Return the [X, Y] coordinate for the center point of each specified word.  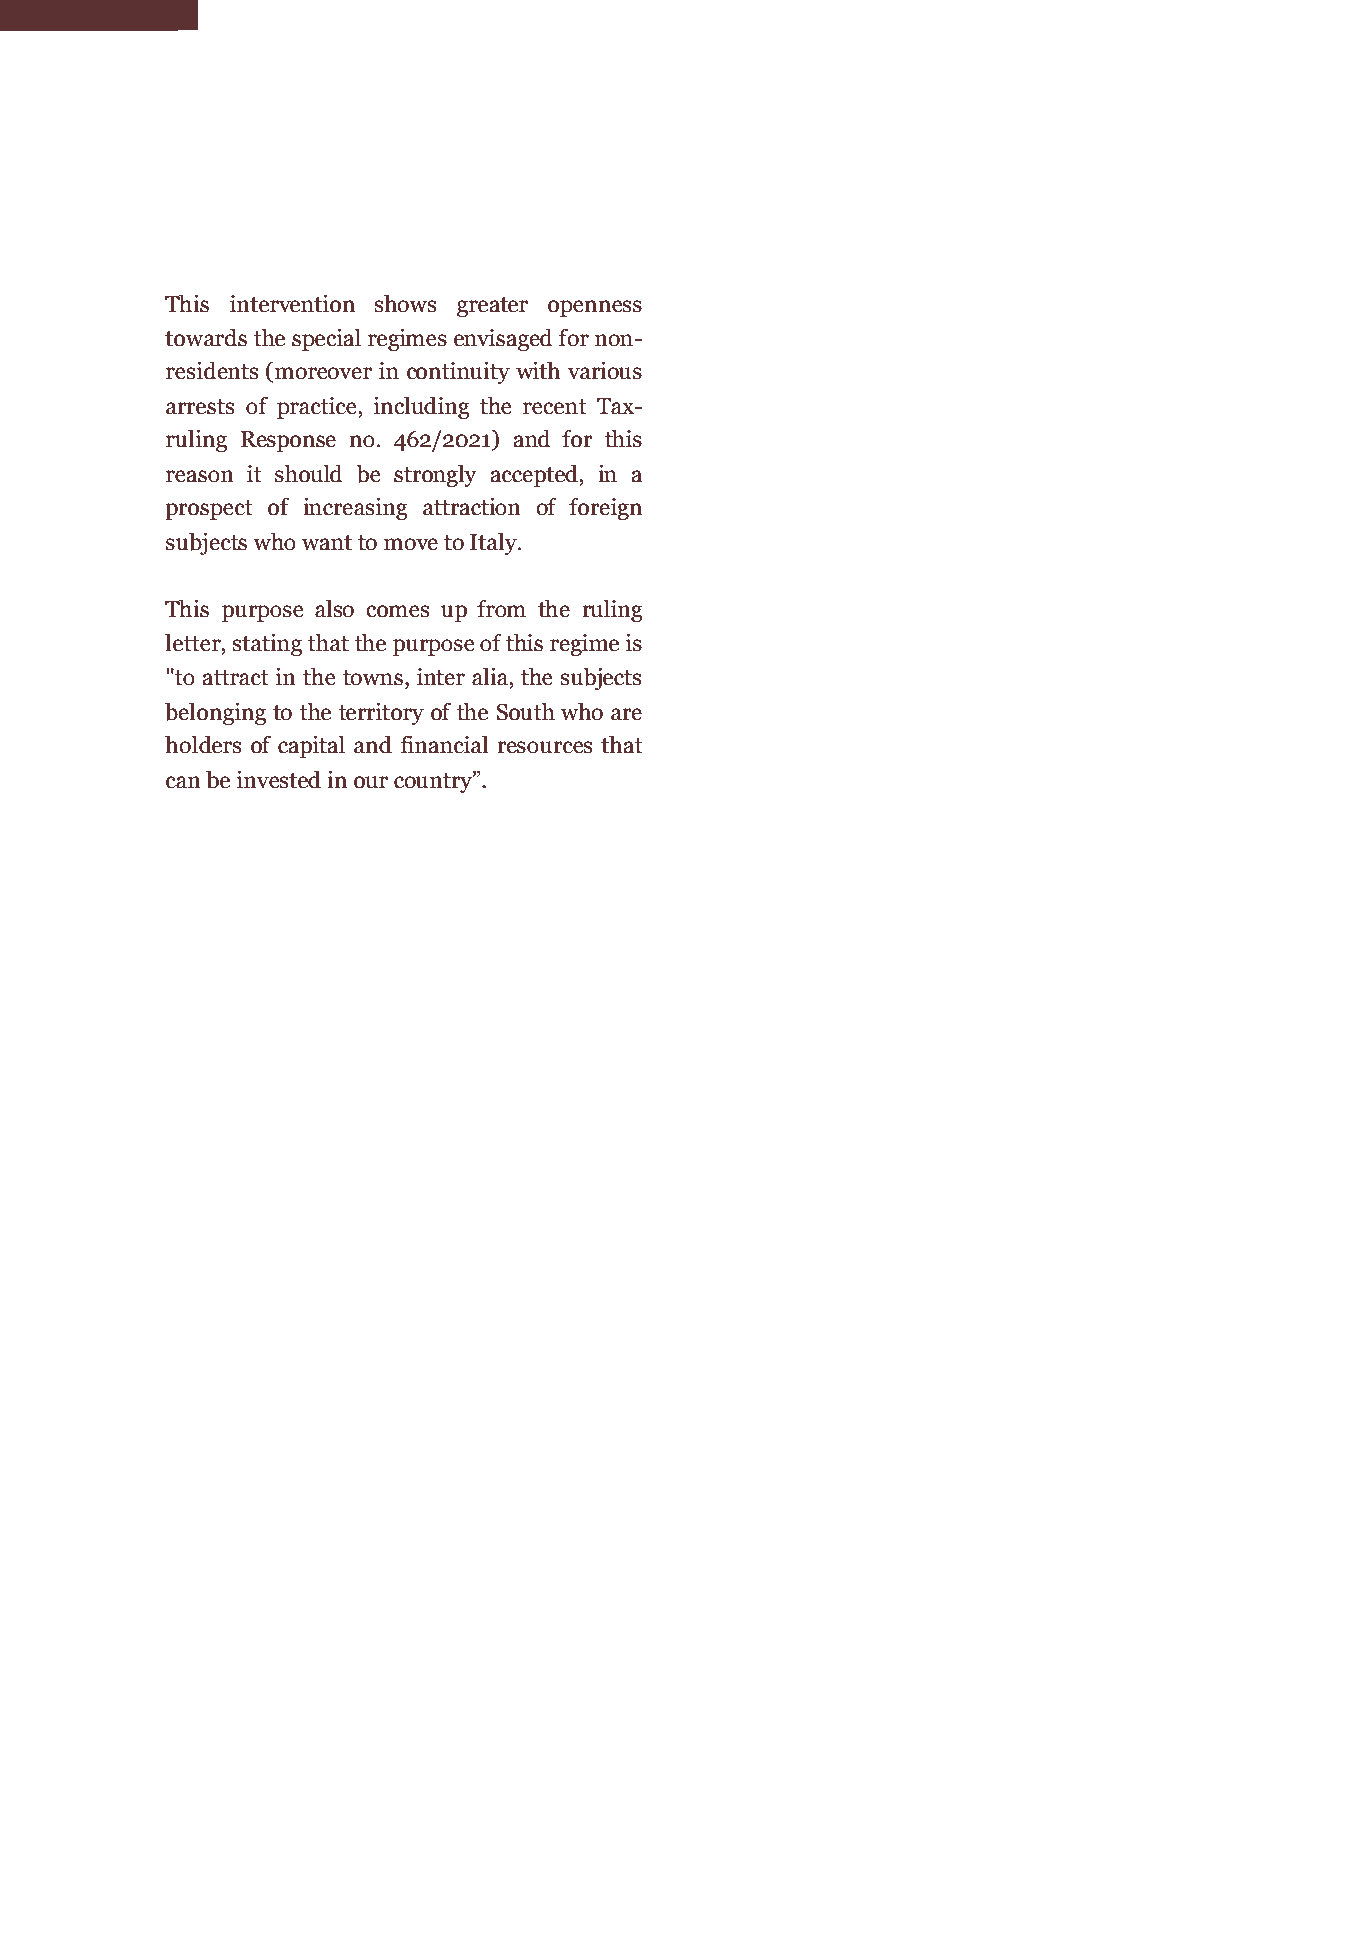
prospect [209, 510]
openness [595, 308]
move [411, 544]
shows [405, 304]
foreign [605, 508]
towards [206, 338]
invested [279, 780]
